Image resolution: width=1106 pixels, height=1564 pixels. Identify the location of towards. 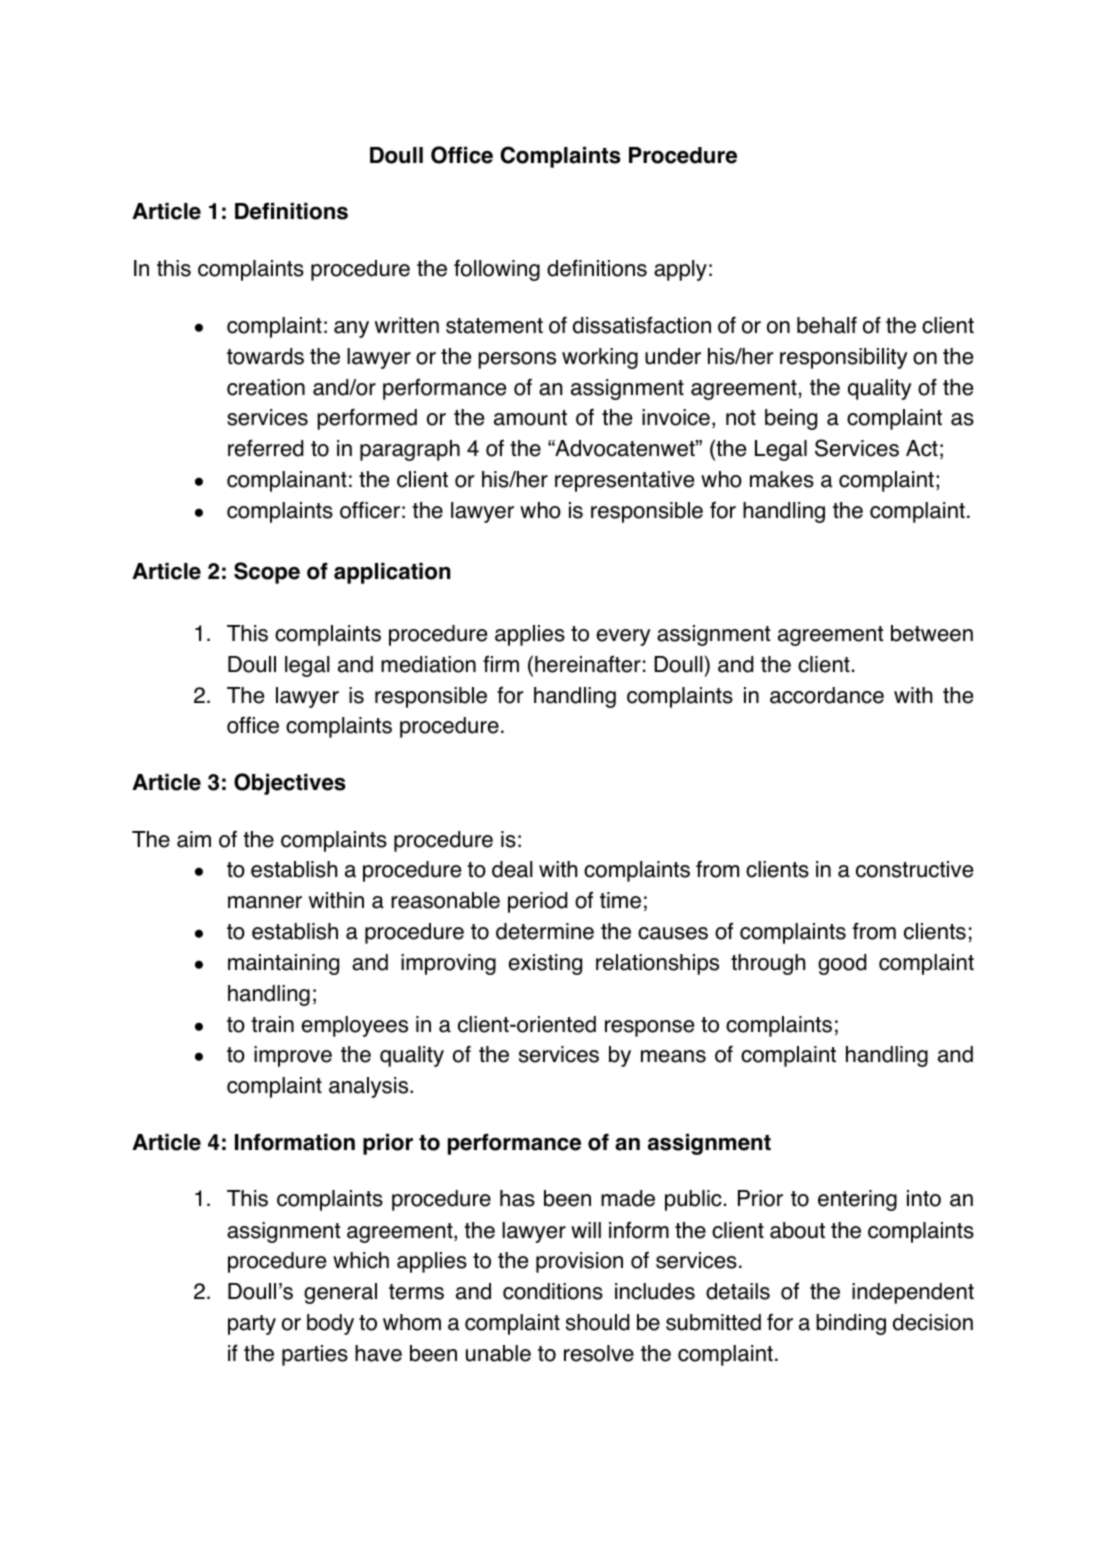
(265, 356).
